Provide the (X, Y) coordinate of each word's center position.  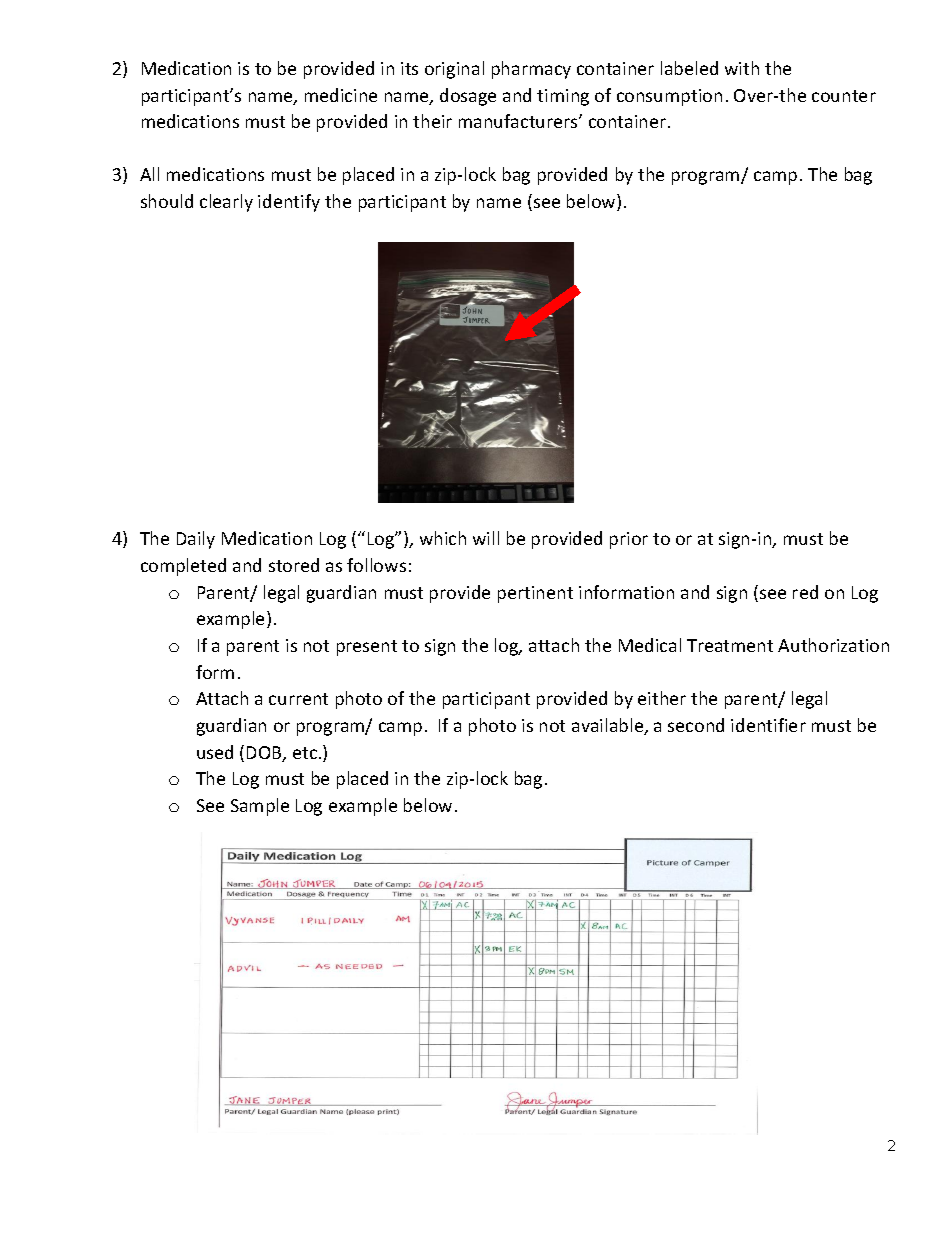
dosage (468, 97)
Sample (260, 807)
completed (183, 567)
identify (289, 203)
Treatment (730, 645)
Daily (196, 540)
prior (629, 540)
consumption (669, 97)
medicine (341, 95)
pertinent (535, 594)
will (486, 538)
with (742, 68)
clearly (226, 203)
